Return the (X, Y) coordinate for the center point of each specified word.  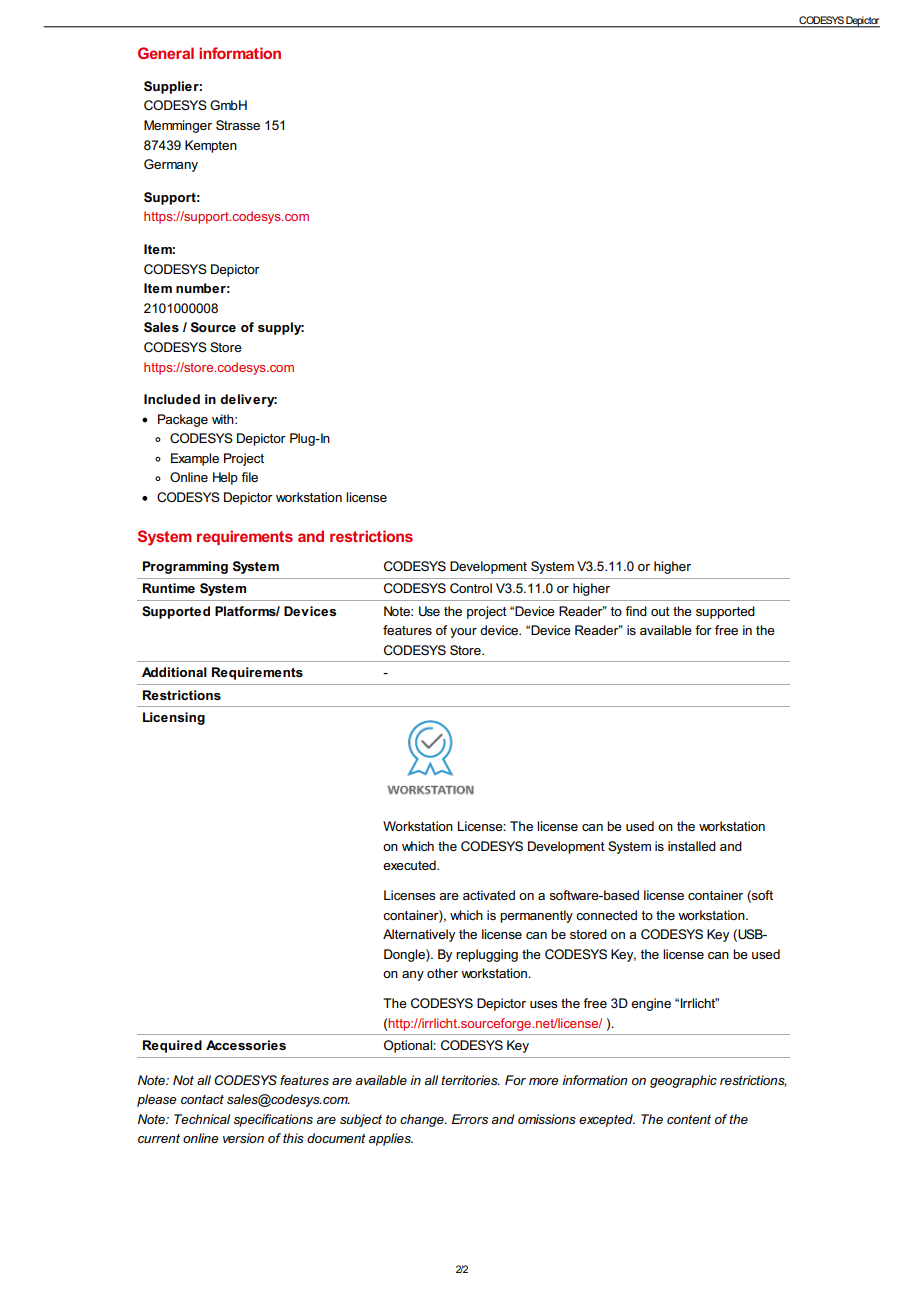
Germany (171, 165)
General (166, 53)
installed (692, 846)
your (463, 633)
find (636, 611)
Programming (185, 567)
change (423, 1120)
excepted (607, 1120)
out (660, 611)
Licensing (174, 718)
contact (202, 1099)
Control (471, 588)
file (249, 477)
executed (410, 865)
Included (172, 399)
